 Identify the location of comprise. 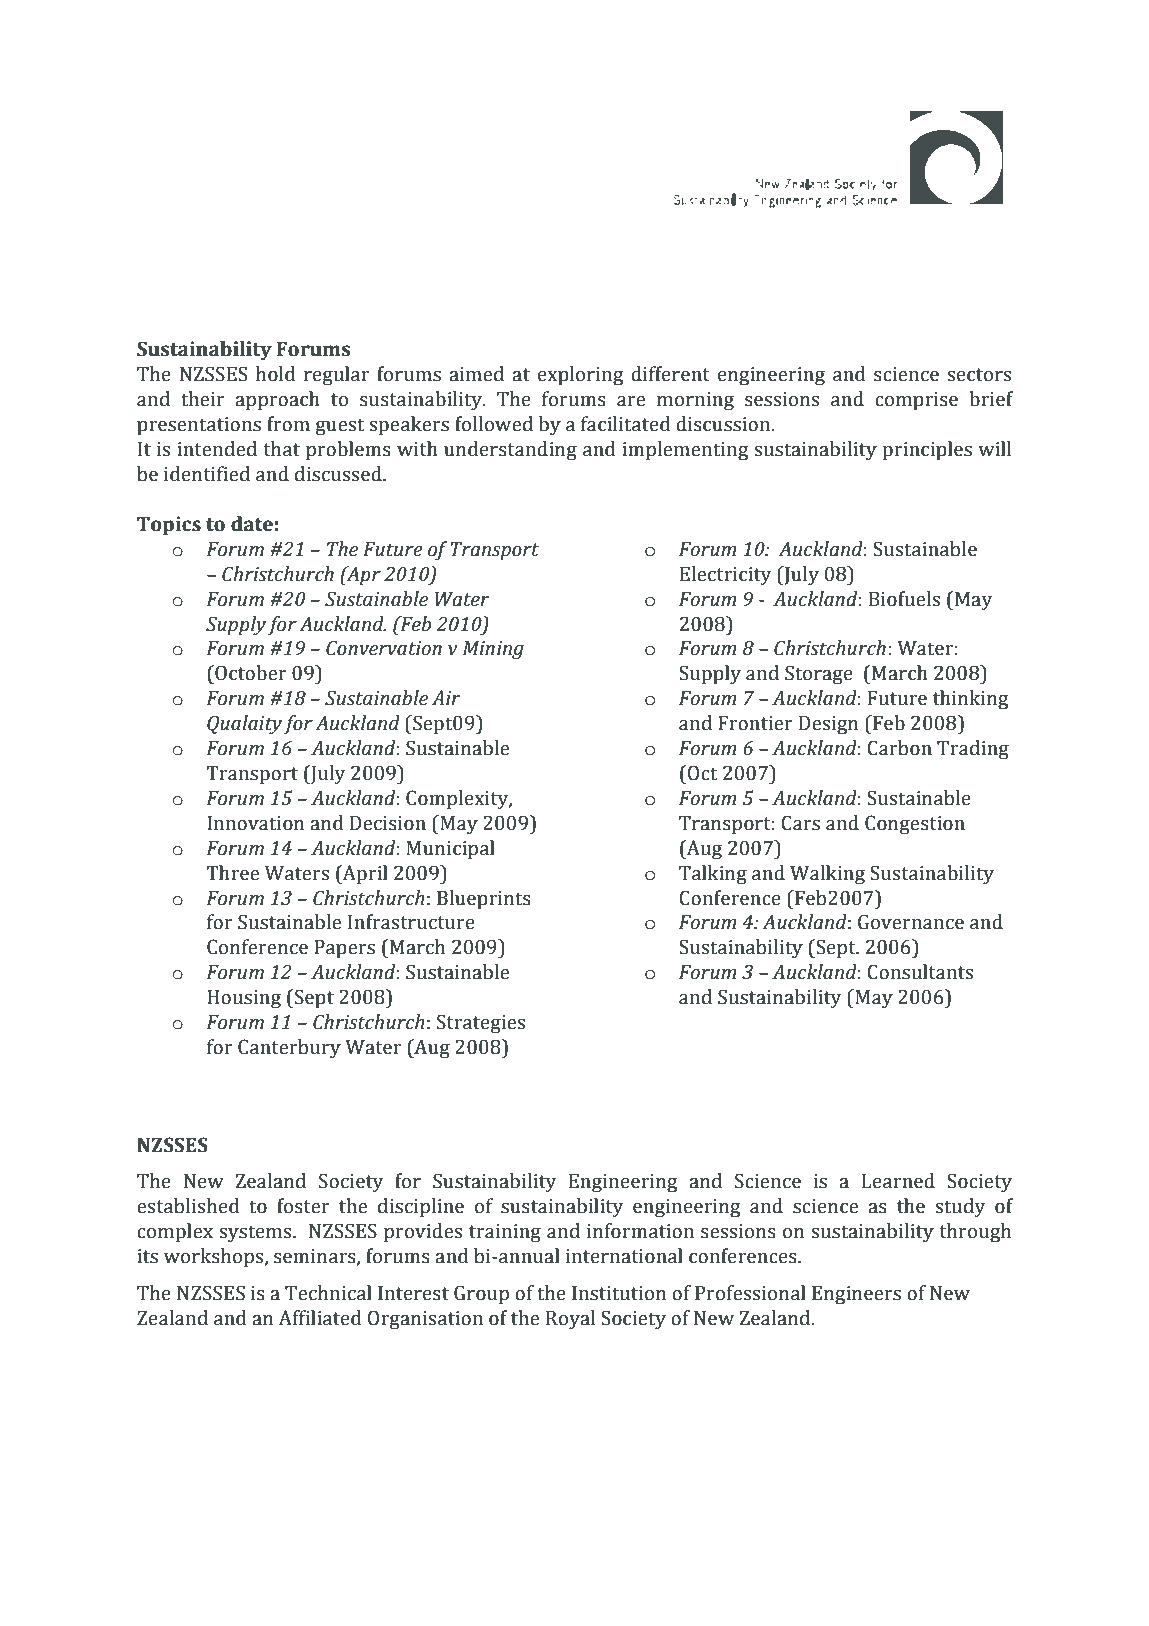
(916, 401).
